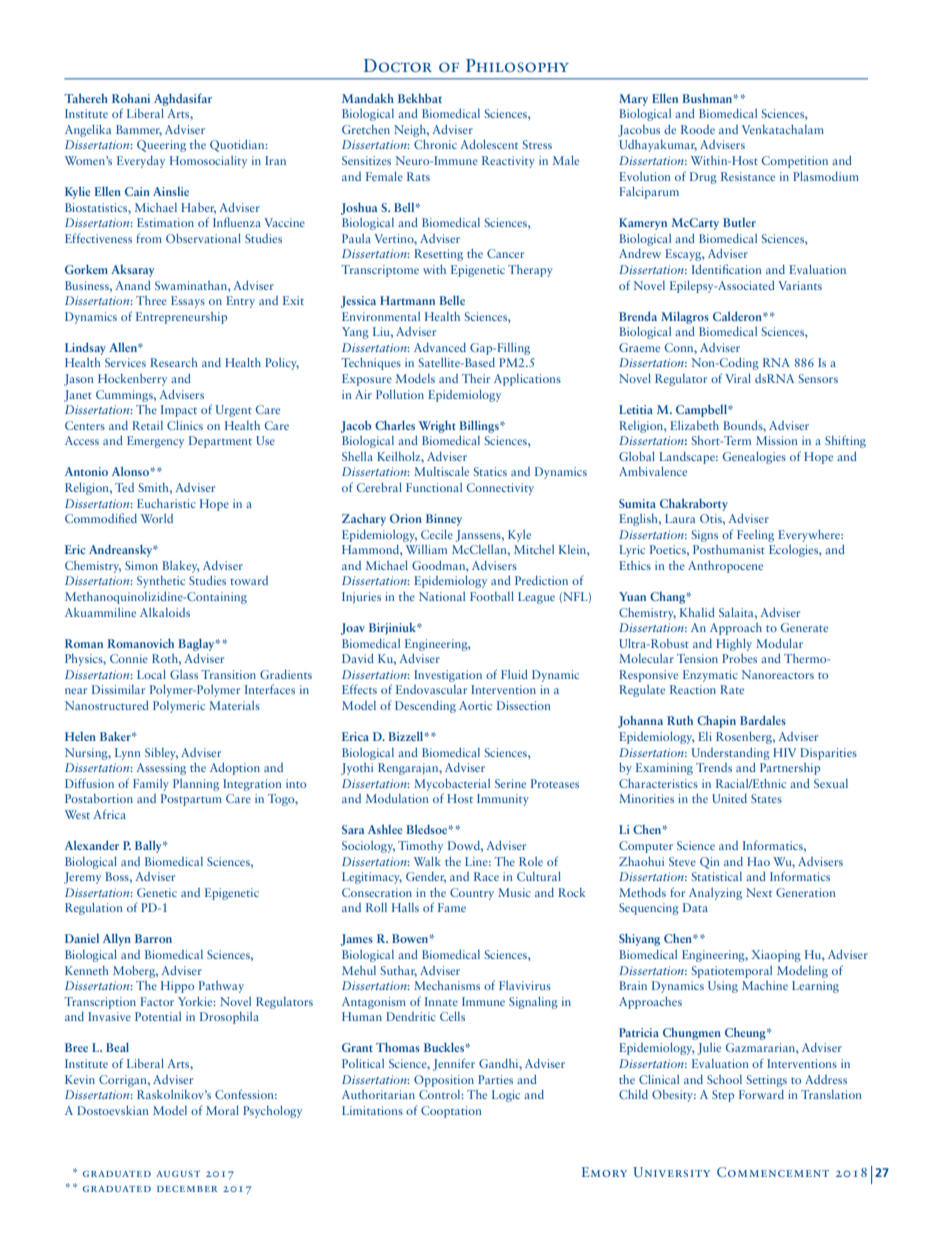 This screenshot has height=1233, width=952. I want to click on Alkaloids, so click(165, 612).
